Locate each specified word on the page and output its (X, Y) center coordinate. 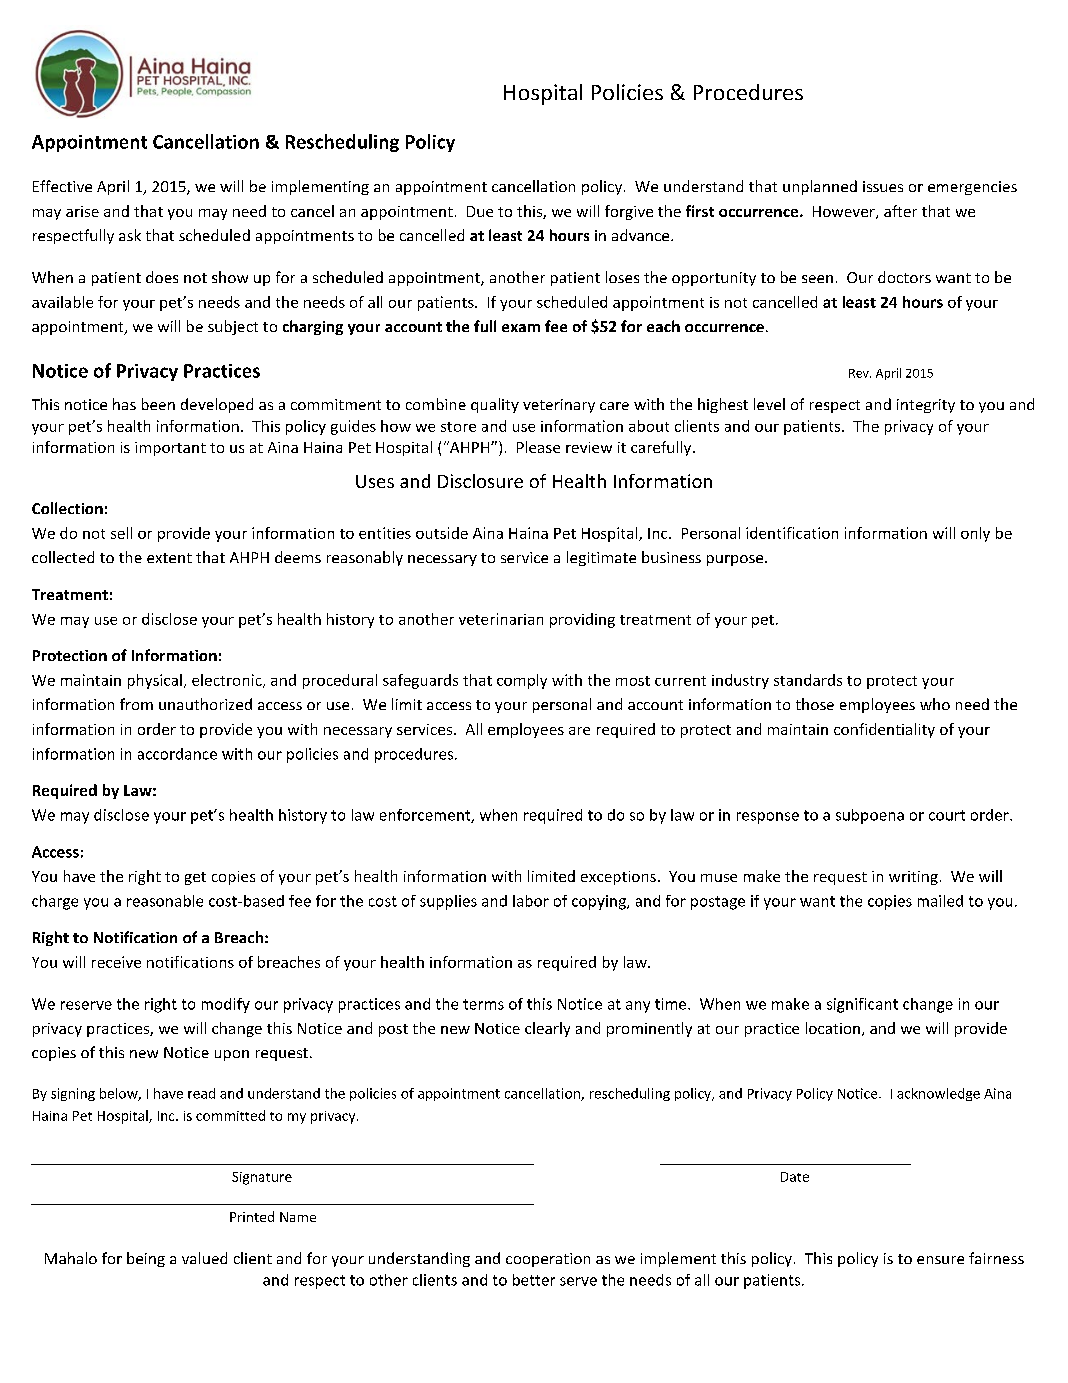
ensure (940, 1260)
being (146, 1259)
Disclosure (480, 481)
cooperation (548, 1260)
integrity (926, 406)
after (900, 211)
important (170, 449)
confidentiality (884, 730)
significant (862, 1005)
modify (226, 1005)
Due (480, 211)
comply (522, 681)
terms (483, 1004)
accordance (177, 754)
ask (130, 235)
